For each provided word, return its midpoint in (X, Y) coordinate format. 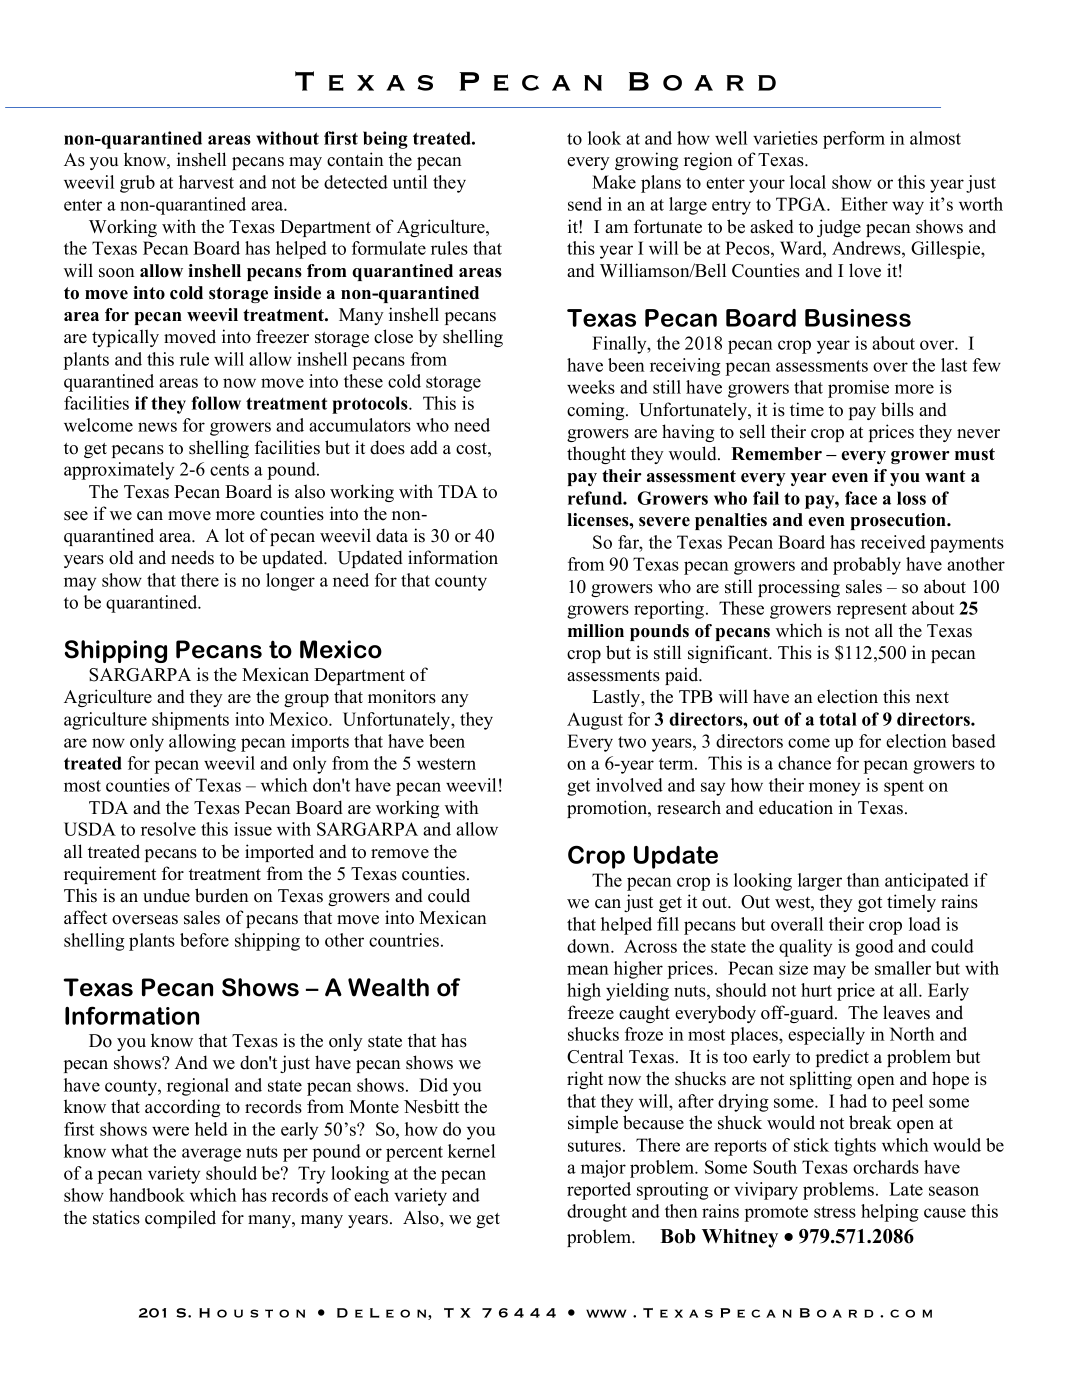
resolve (168, 829)
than (863, 880)
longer (290, 582)
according (182, 1108)
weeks (591, 387)
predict (842, 1058)
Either (864, 204)
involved (629, 785)
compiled (180, 1219)
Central (595, 1056)
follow (216, 403)
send (585, 204)
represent (872, 611)
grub (137, 184)
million (596, 631)
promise (858, 389)
